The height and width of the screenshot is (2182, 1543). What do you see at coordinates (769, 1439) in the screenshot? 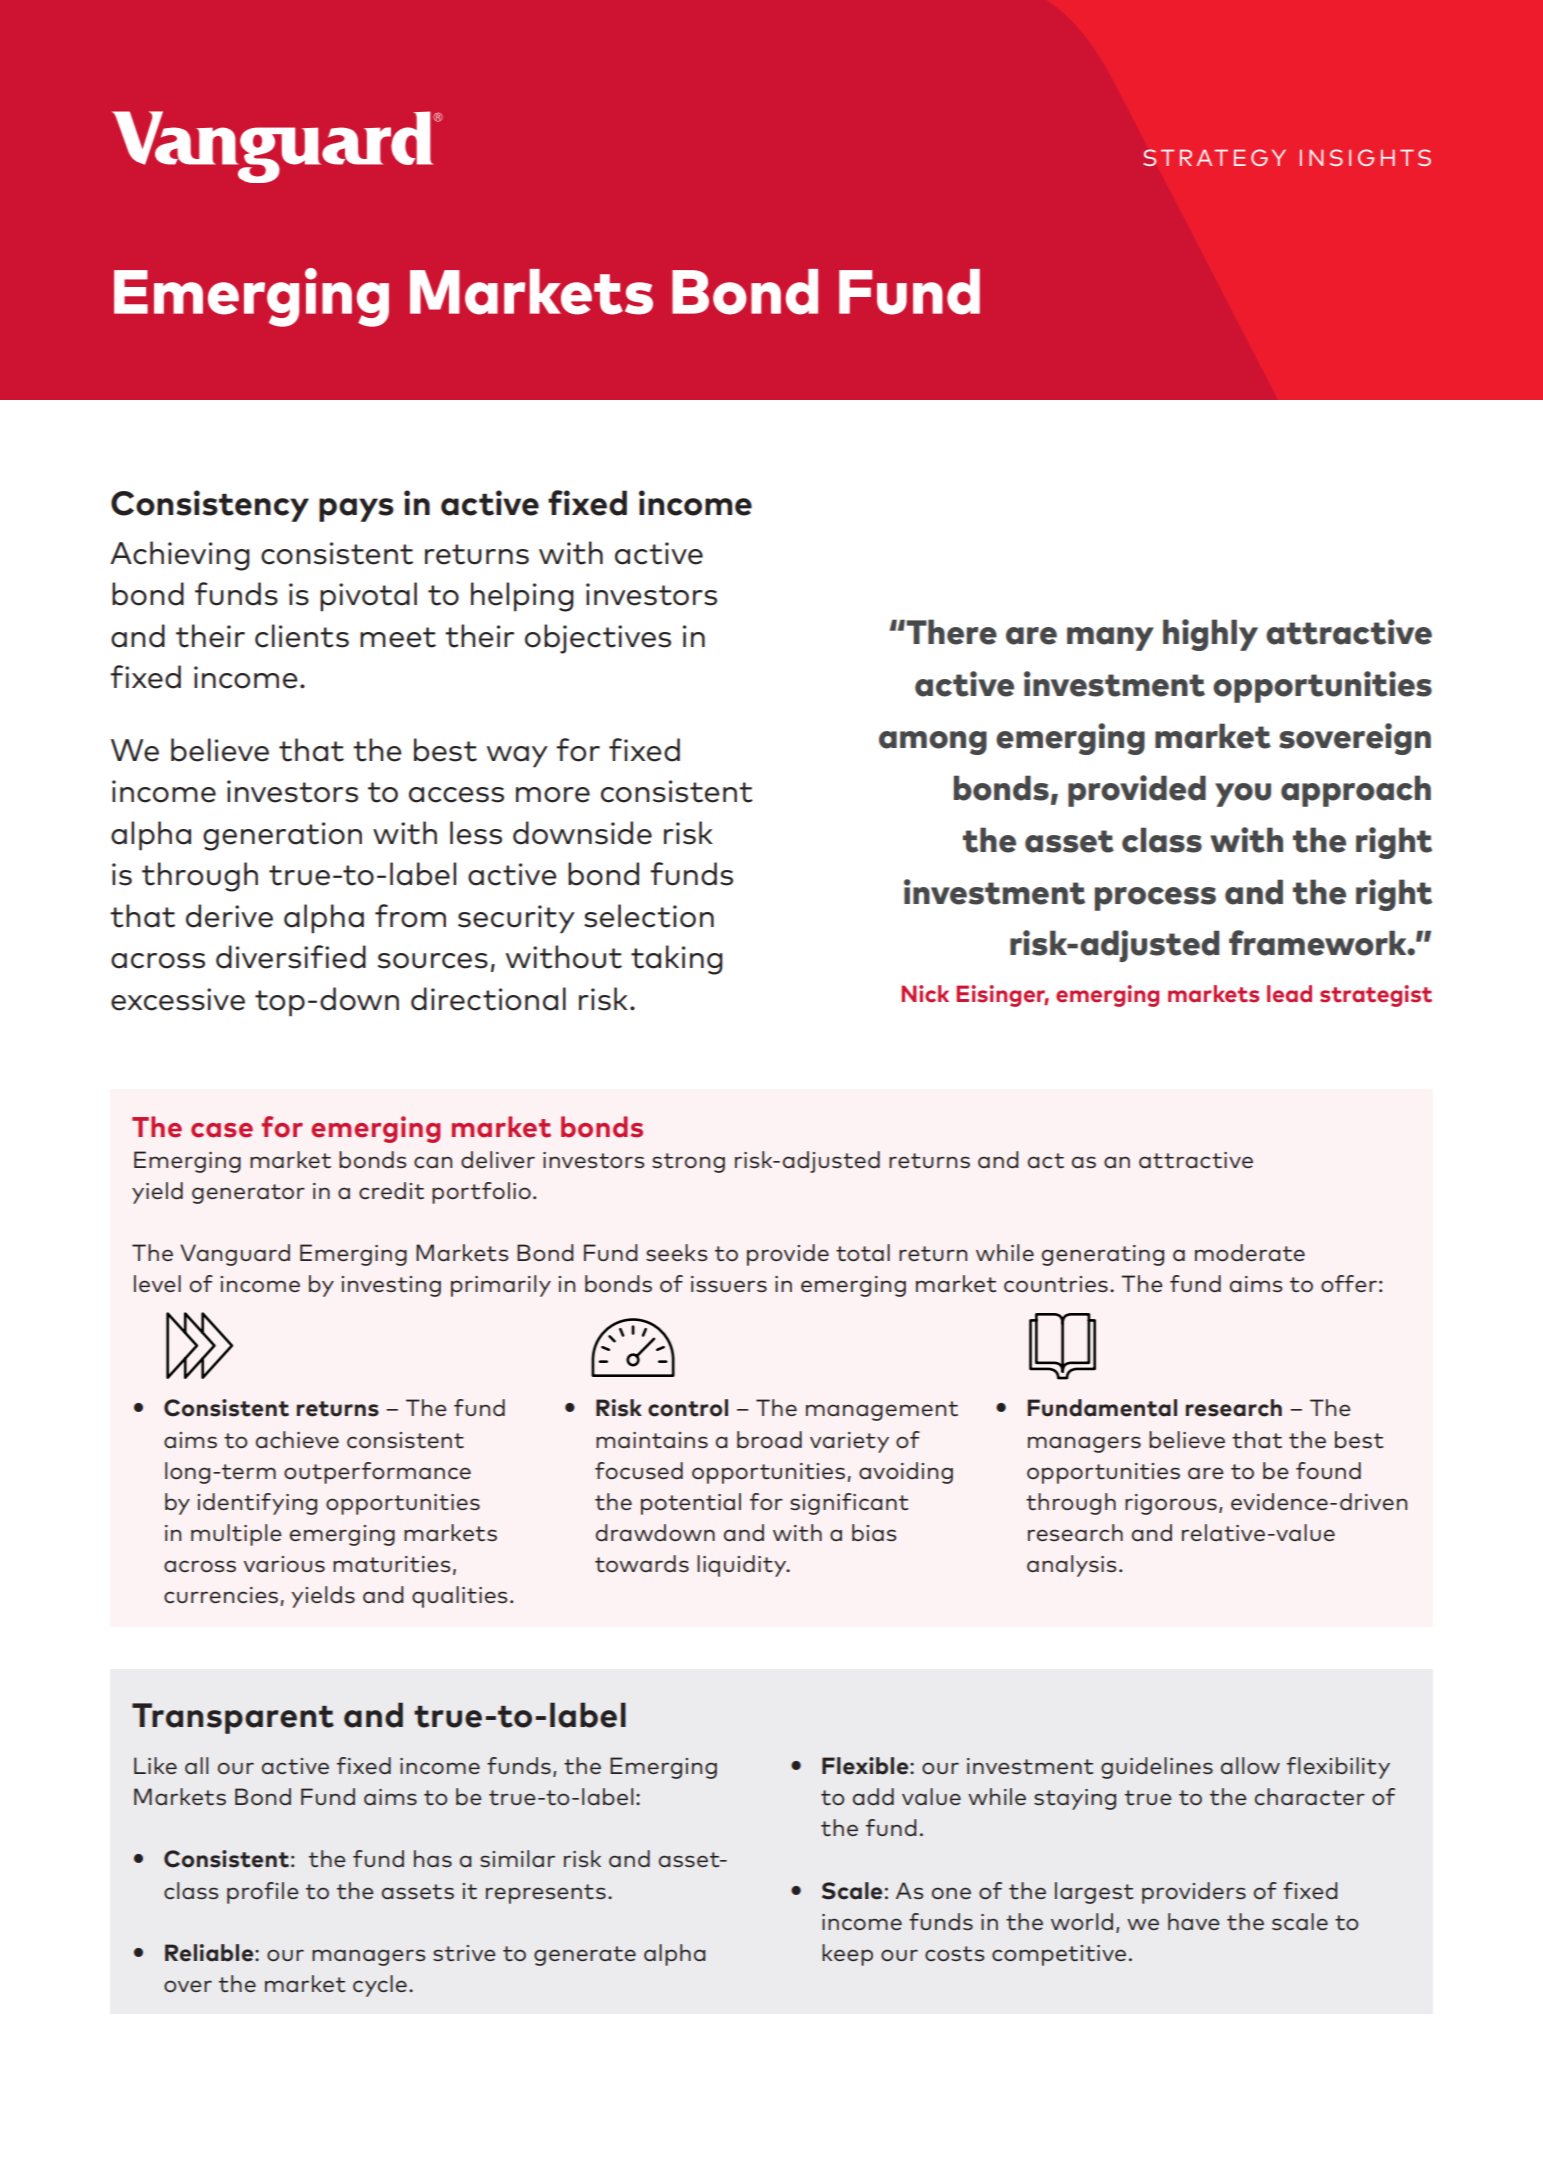
I see `broad` at bounding box center [769, 1439].
